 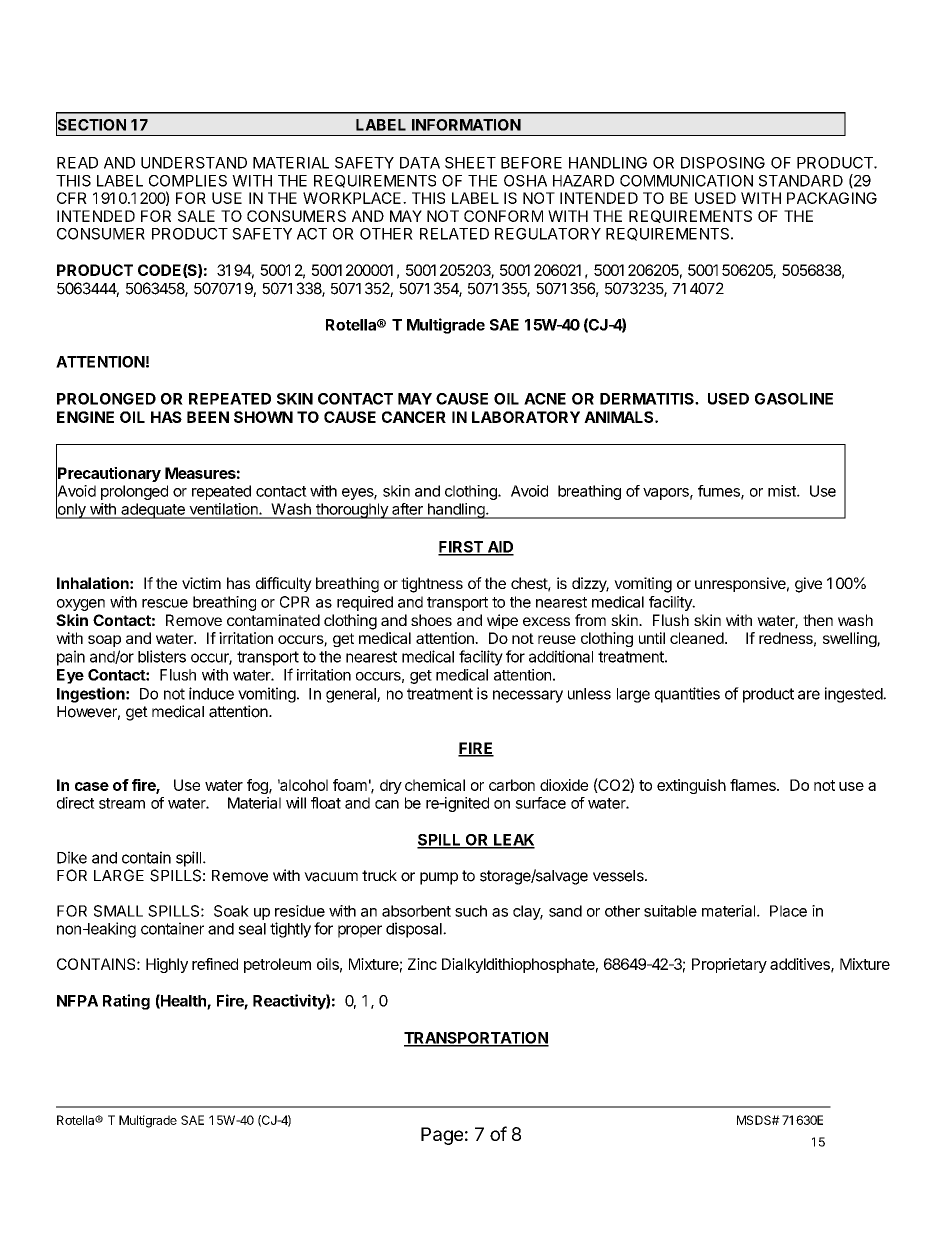 What do you see at coordinates (442, 1136) in the page?
I see `Page` at bounding box center [442, 1136].
